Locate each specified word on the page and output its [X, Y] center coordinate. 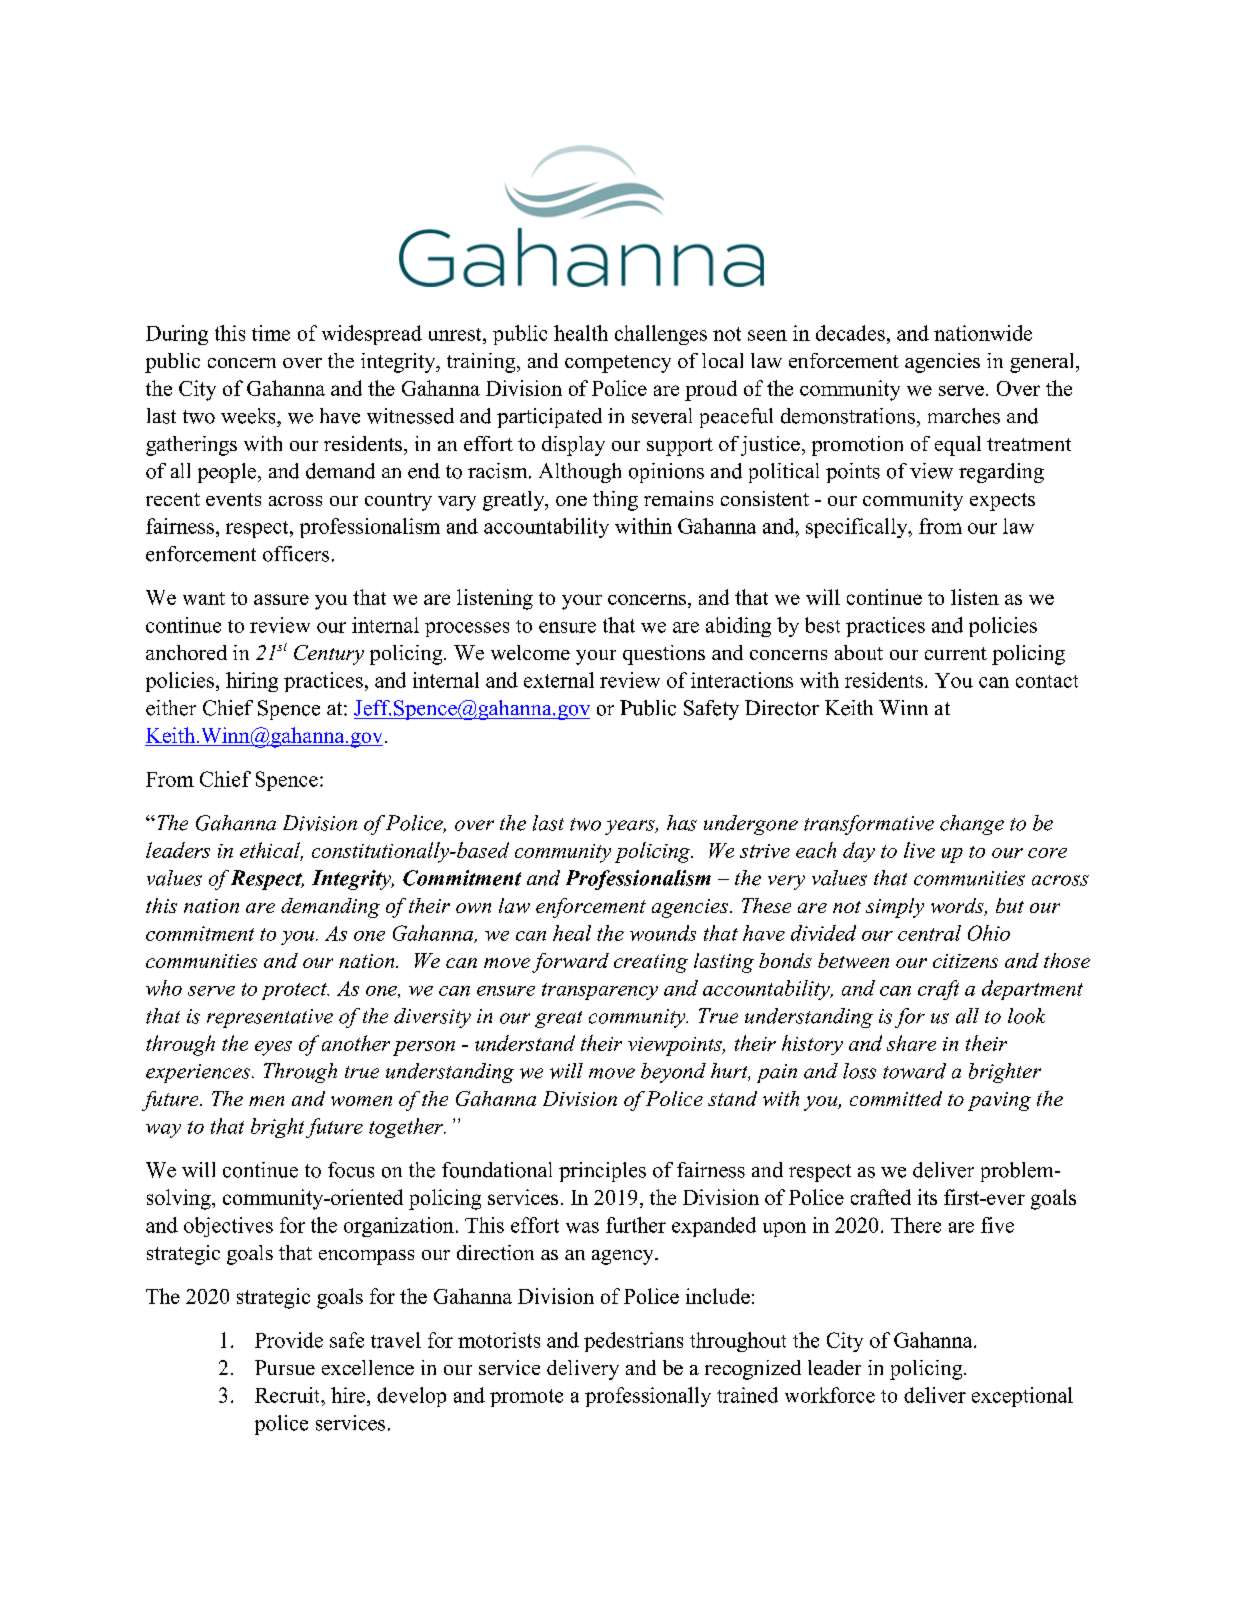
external [559, 680]
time [271, 333]
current [956, 653]
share [911, 1043]
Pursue [285, 1367]
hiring [252, 682]
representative [270, 1018]
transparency [600, 991]
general [1043, 363]
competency [618, 364]
